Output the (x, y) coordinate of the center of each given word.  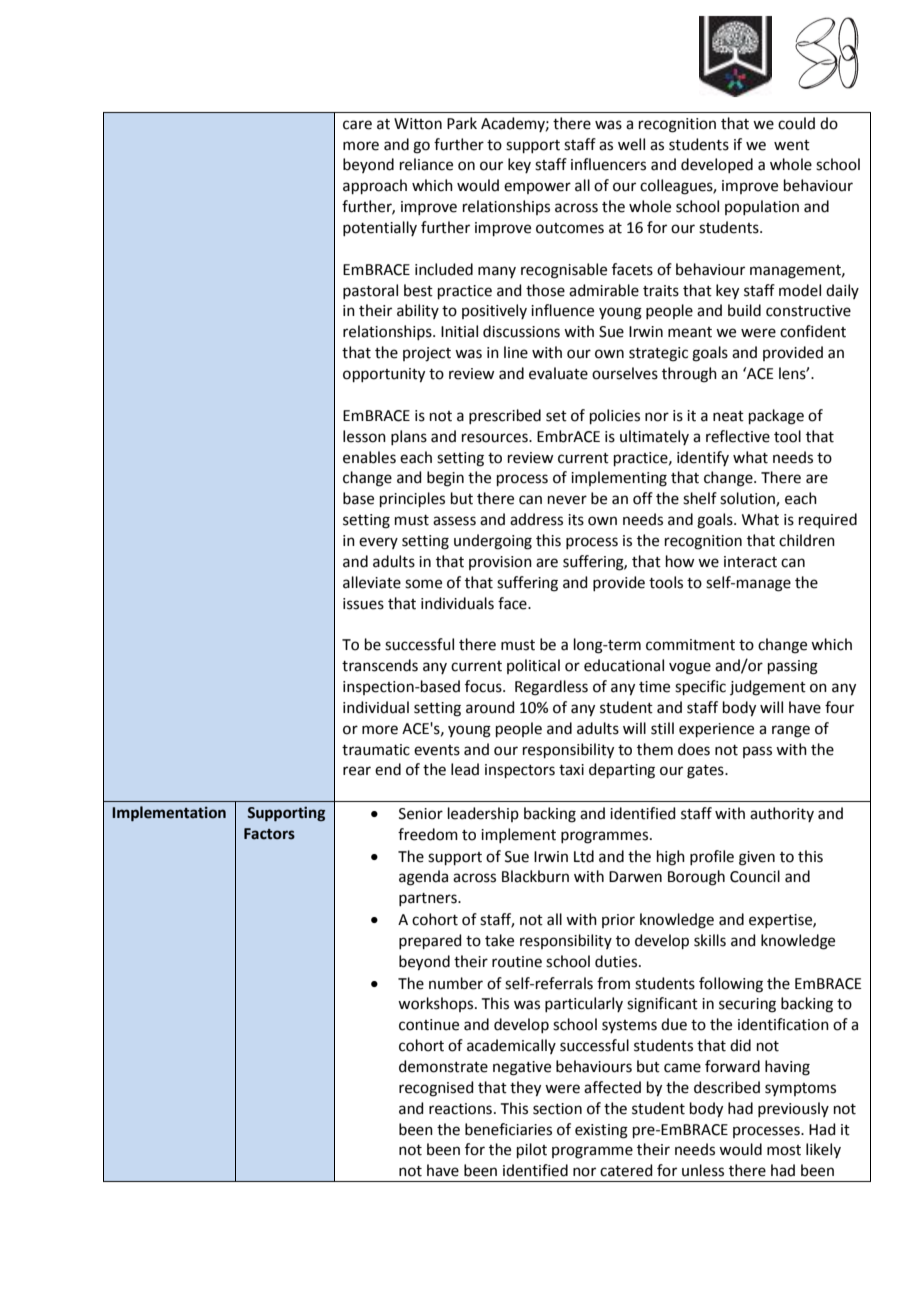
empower (537, 188)
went (792, 145)
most (784, 1150)
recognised (436, 1089)
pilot (532, 1150)
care (357, 125)
